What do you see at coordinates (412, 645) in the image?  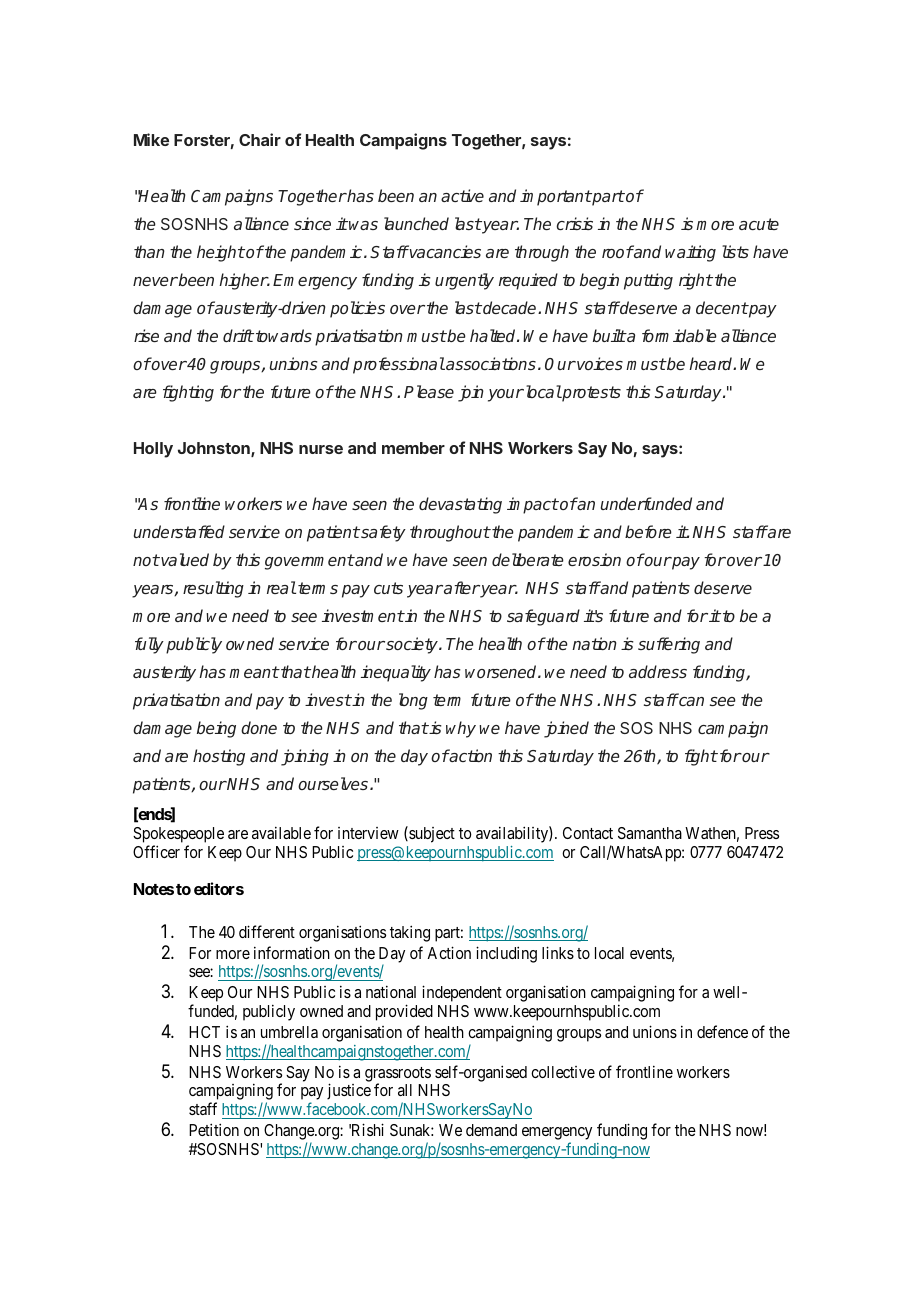 I see `society` at bounding box center [412, 645].
